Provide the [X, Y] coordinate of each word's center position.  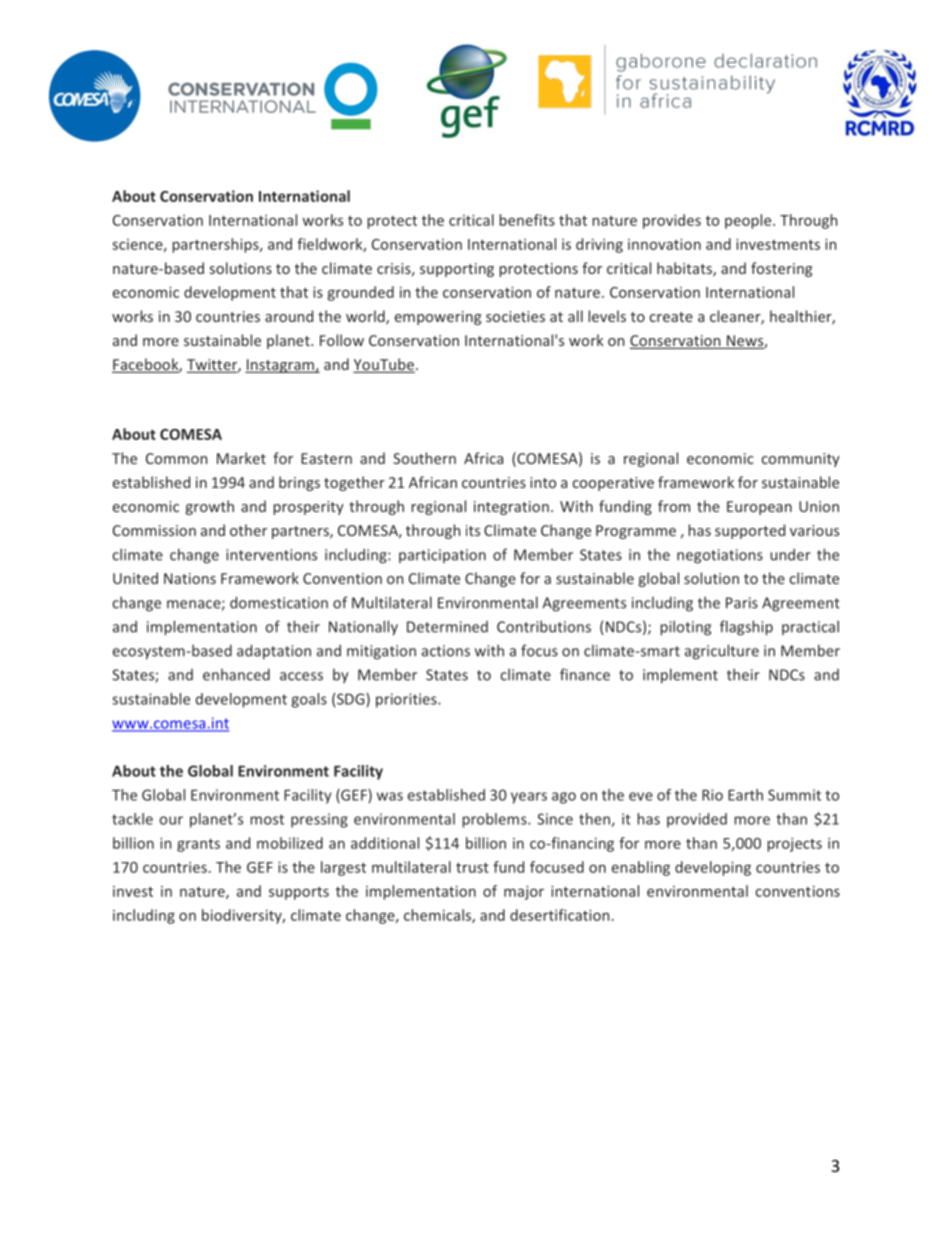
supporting [457, 270]
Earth [745, 795]
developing [713, 868]
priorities [407, 700]
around [289, 316]
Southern [424, 458]
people [749, 221]
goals [309, 700]
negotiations [720, 556]
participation [442, 556]
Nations [190, 578]
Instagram [280, 366]
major [524, 892]
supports [299, 893]
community [801, 460]
